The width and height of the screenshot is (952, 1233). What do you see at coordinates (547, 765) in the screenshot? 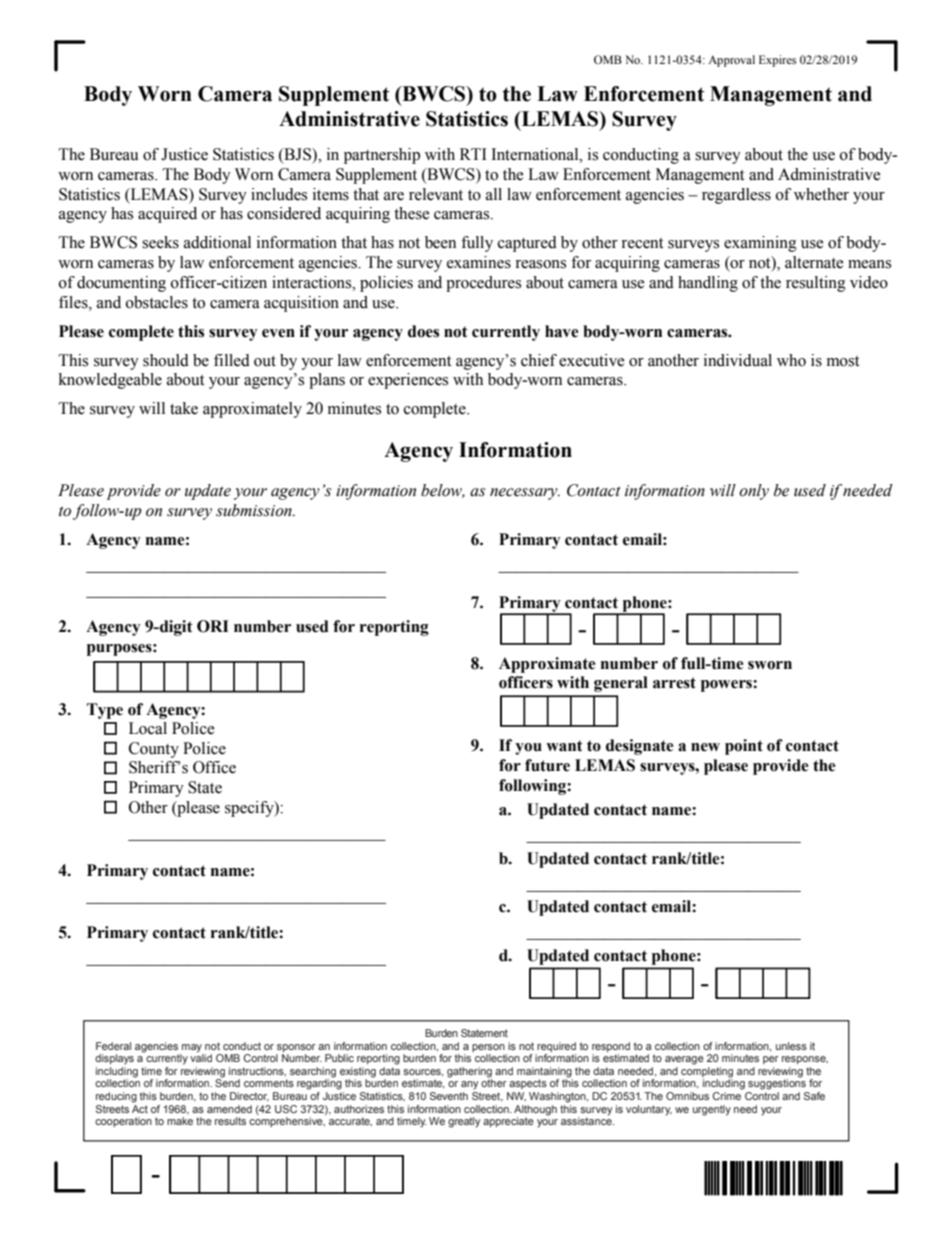
I see `future` at bounding box center [547, 765].
